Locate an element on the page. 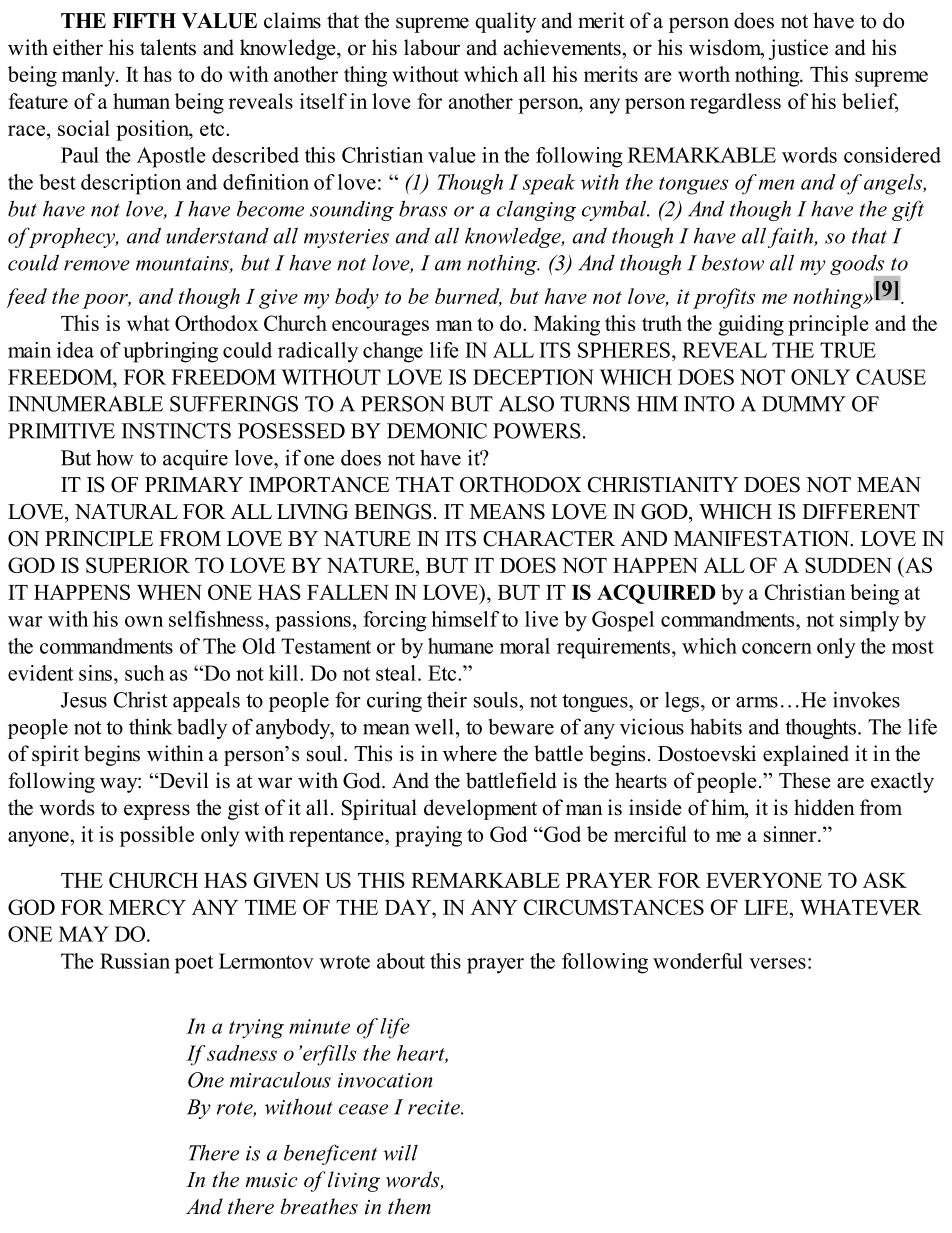  talents is located at coordinates (168, 47).
